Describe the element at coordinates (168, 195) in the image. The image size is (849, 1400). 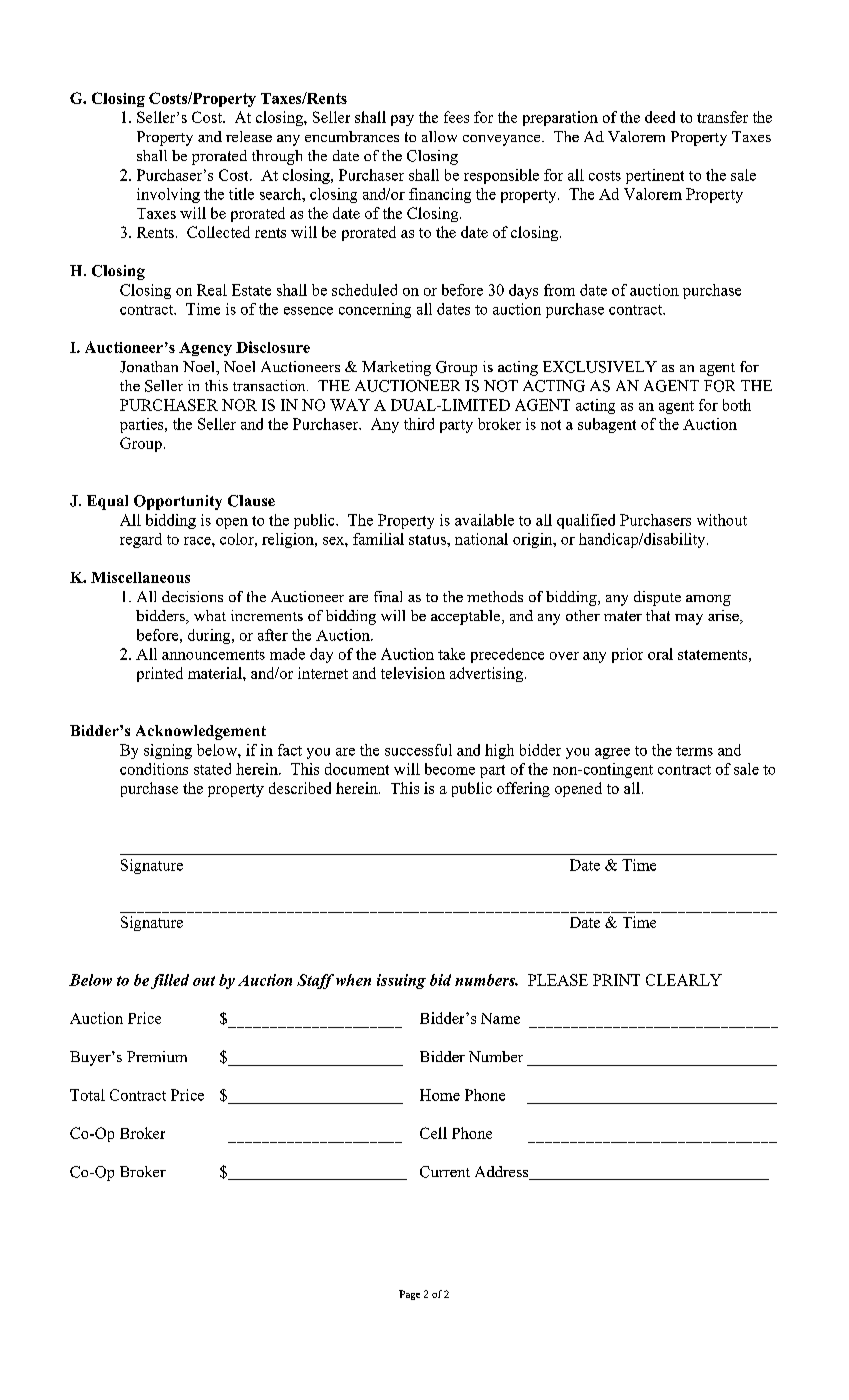
I see `involving` at that location.
